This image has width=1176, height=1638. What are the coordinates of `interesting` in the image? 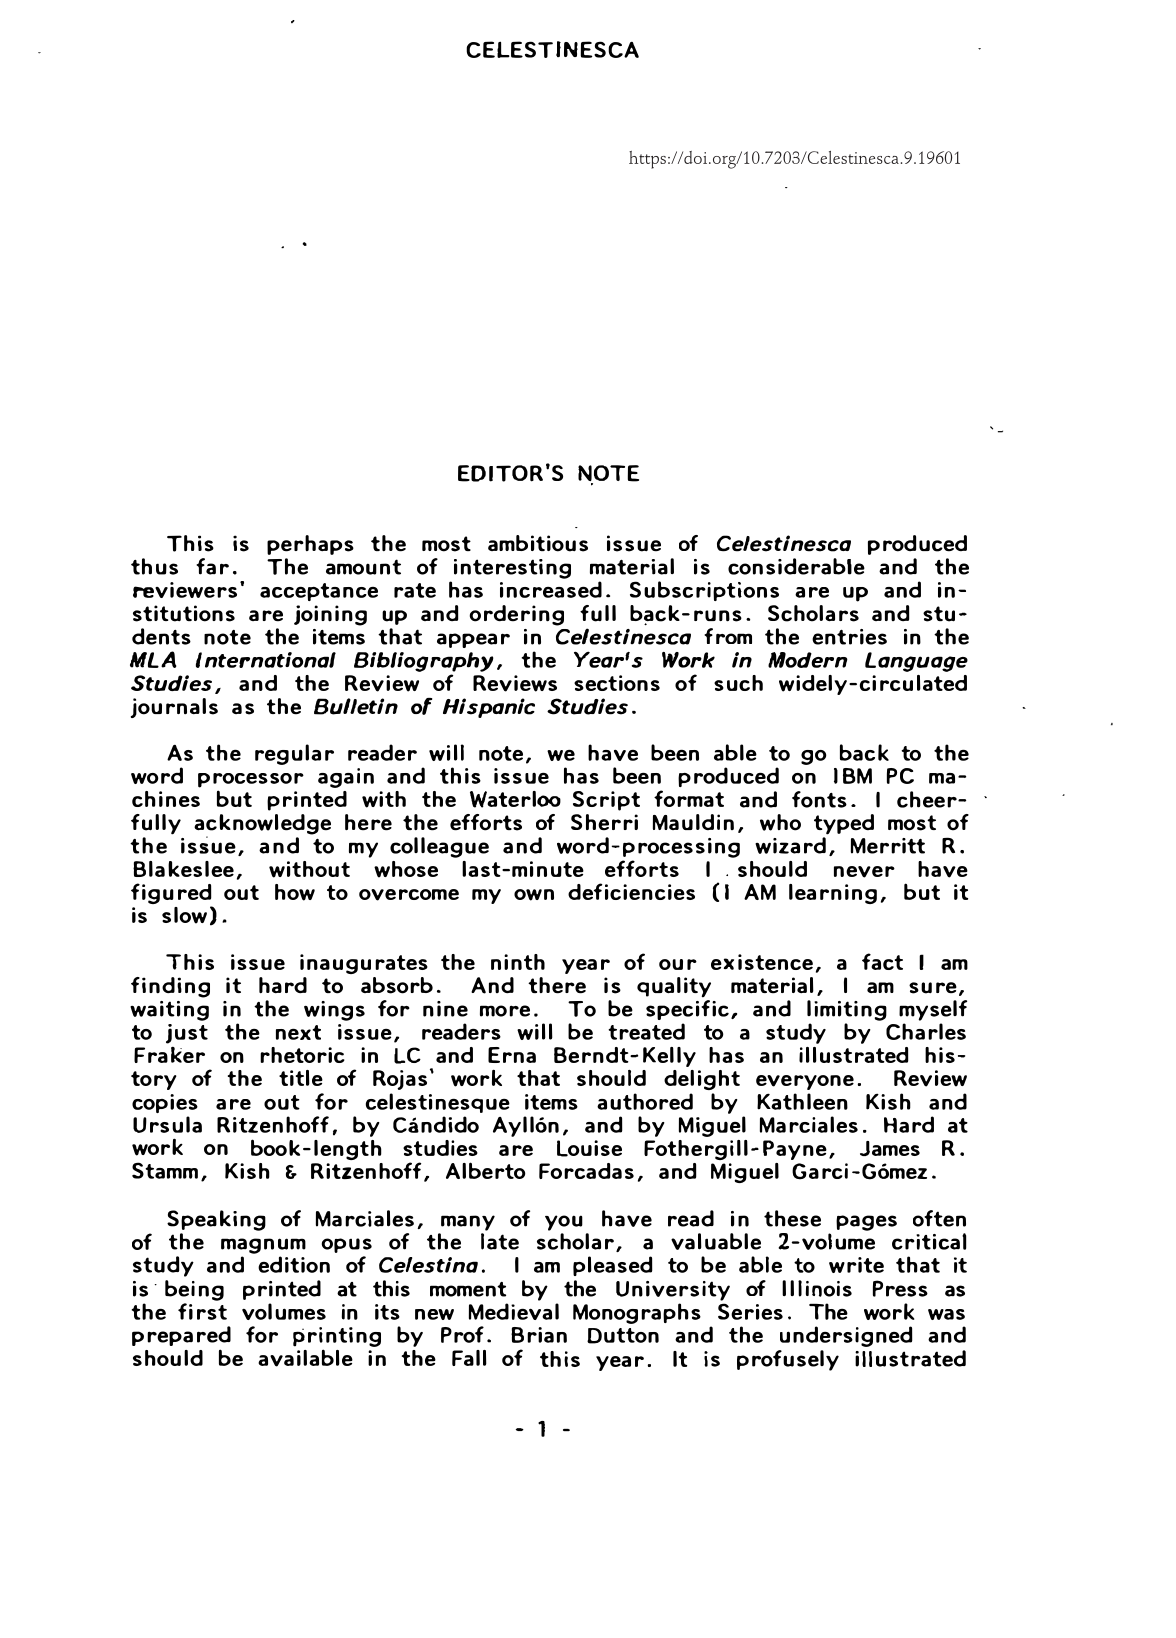 It's located at (512, 569).
